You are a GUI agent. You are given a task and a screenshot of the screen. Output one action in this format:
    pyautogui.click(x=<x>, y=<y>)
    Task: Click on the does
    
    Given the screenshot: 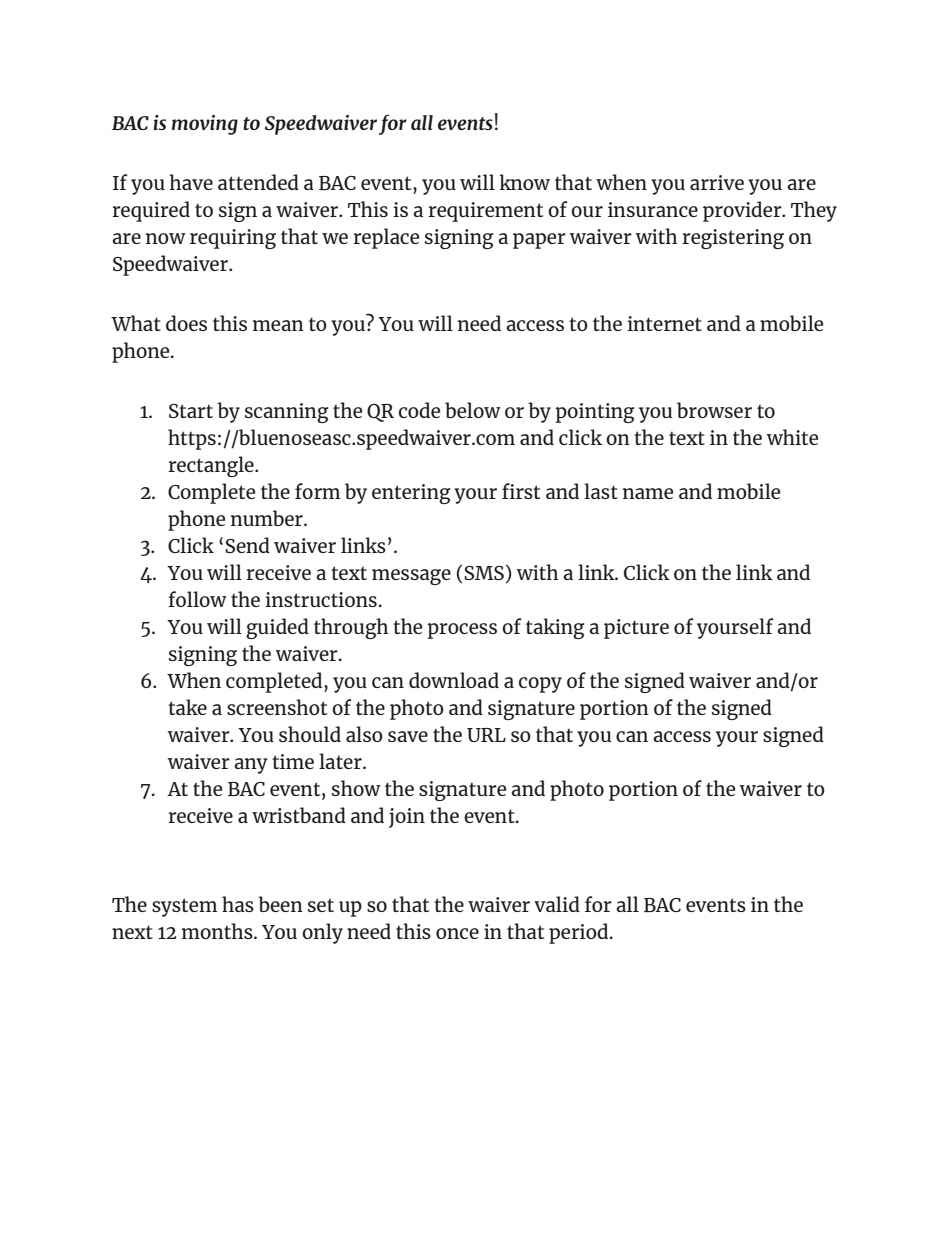 What is the action you would take?
    pyautogui.click(x=186, y=323)
